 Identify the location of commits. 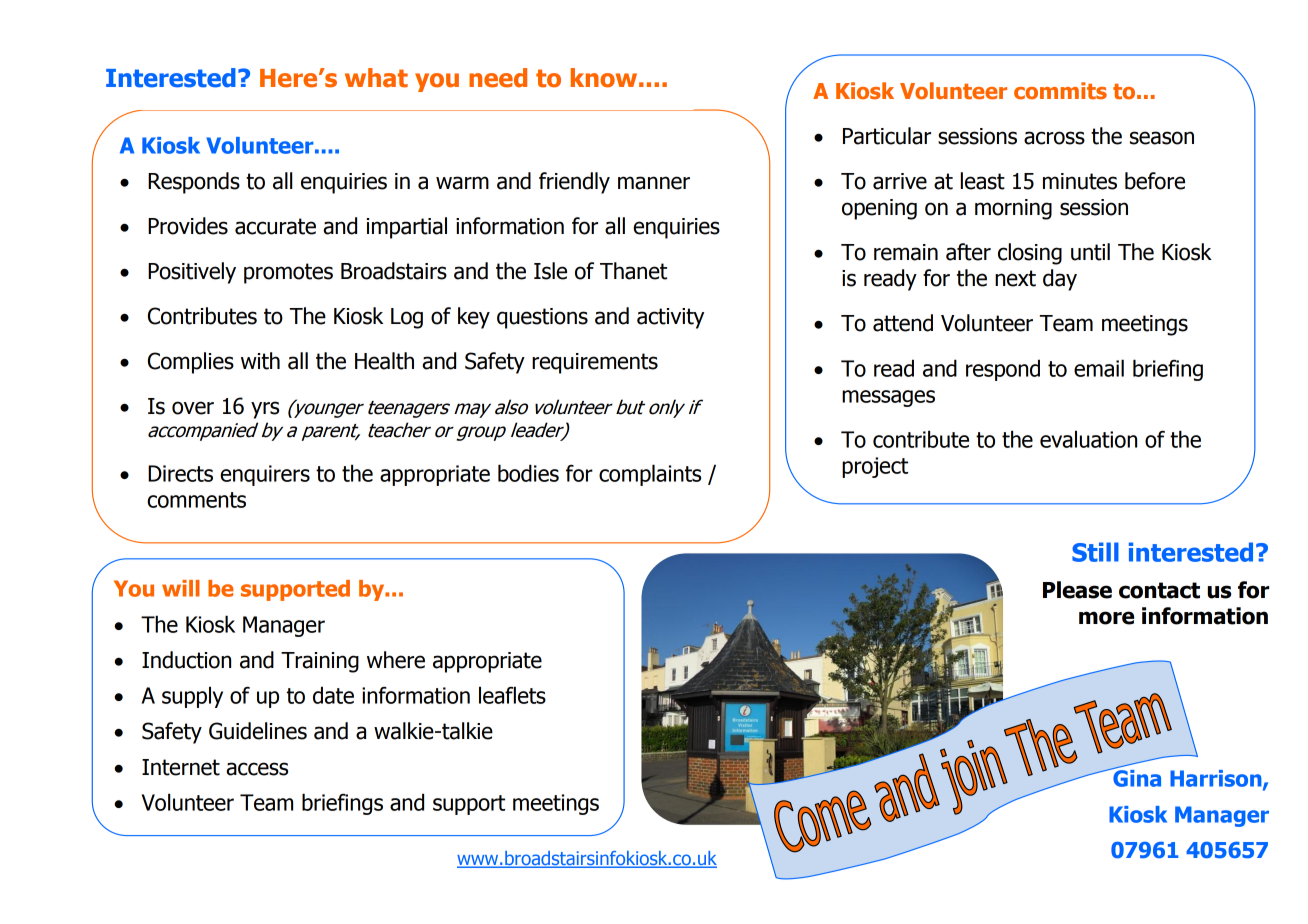
(1060, 90).
